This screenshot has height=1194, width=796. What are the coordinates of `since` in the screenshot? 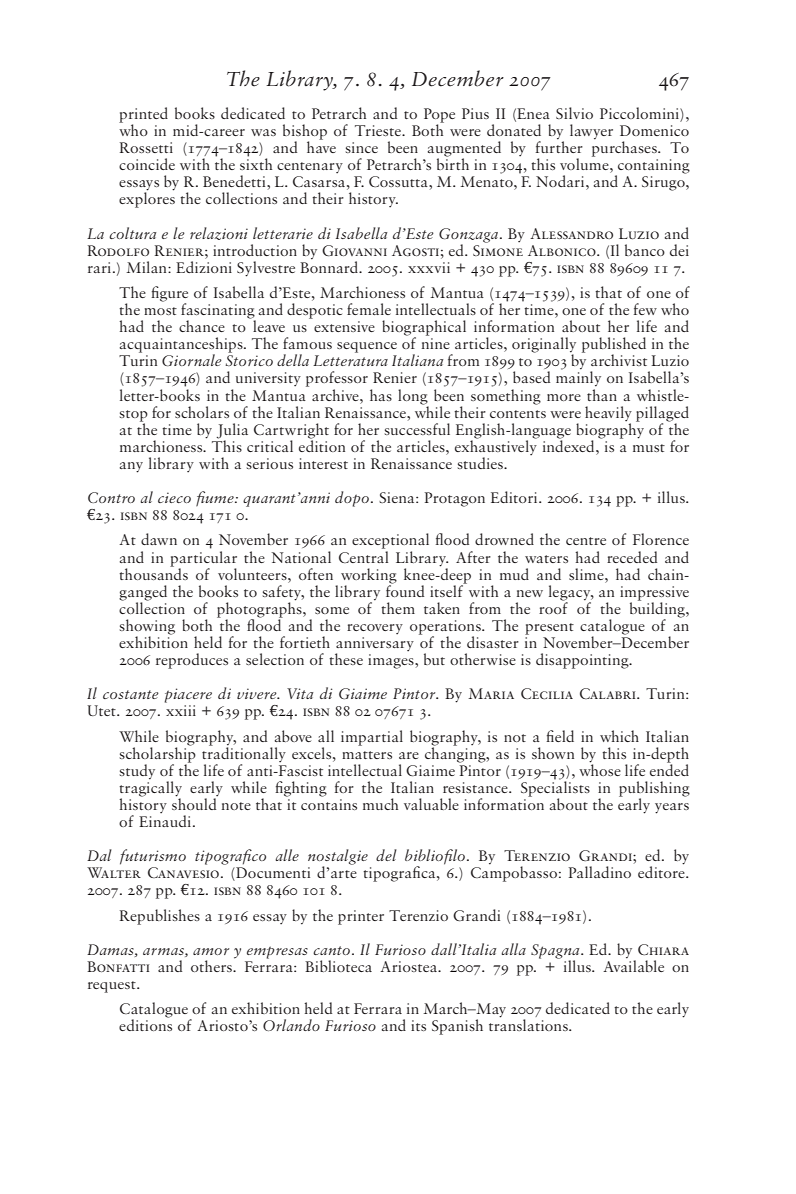 It's located at (362, 147).
